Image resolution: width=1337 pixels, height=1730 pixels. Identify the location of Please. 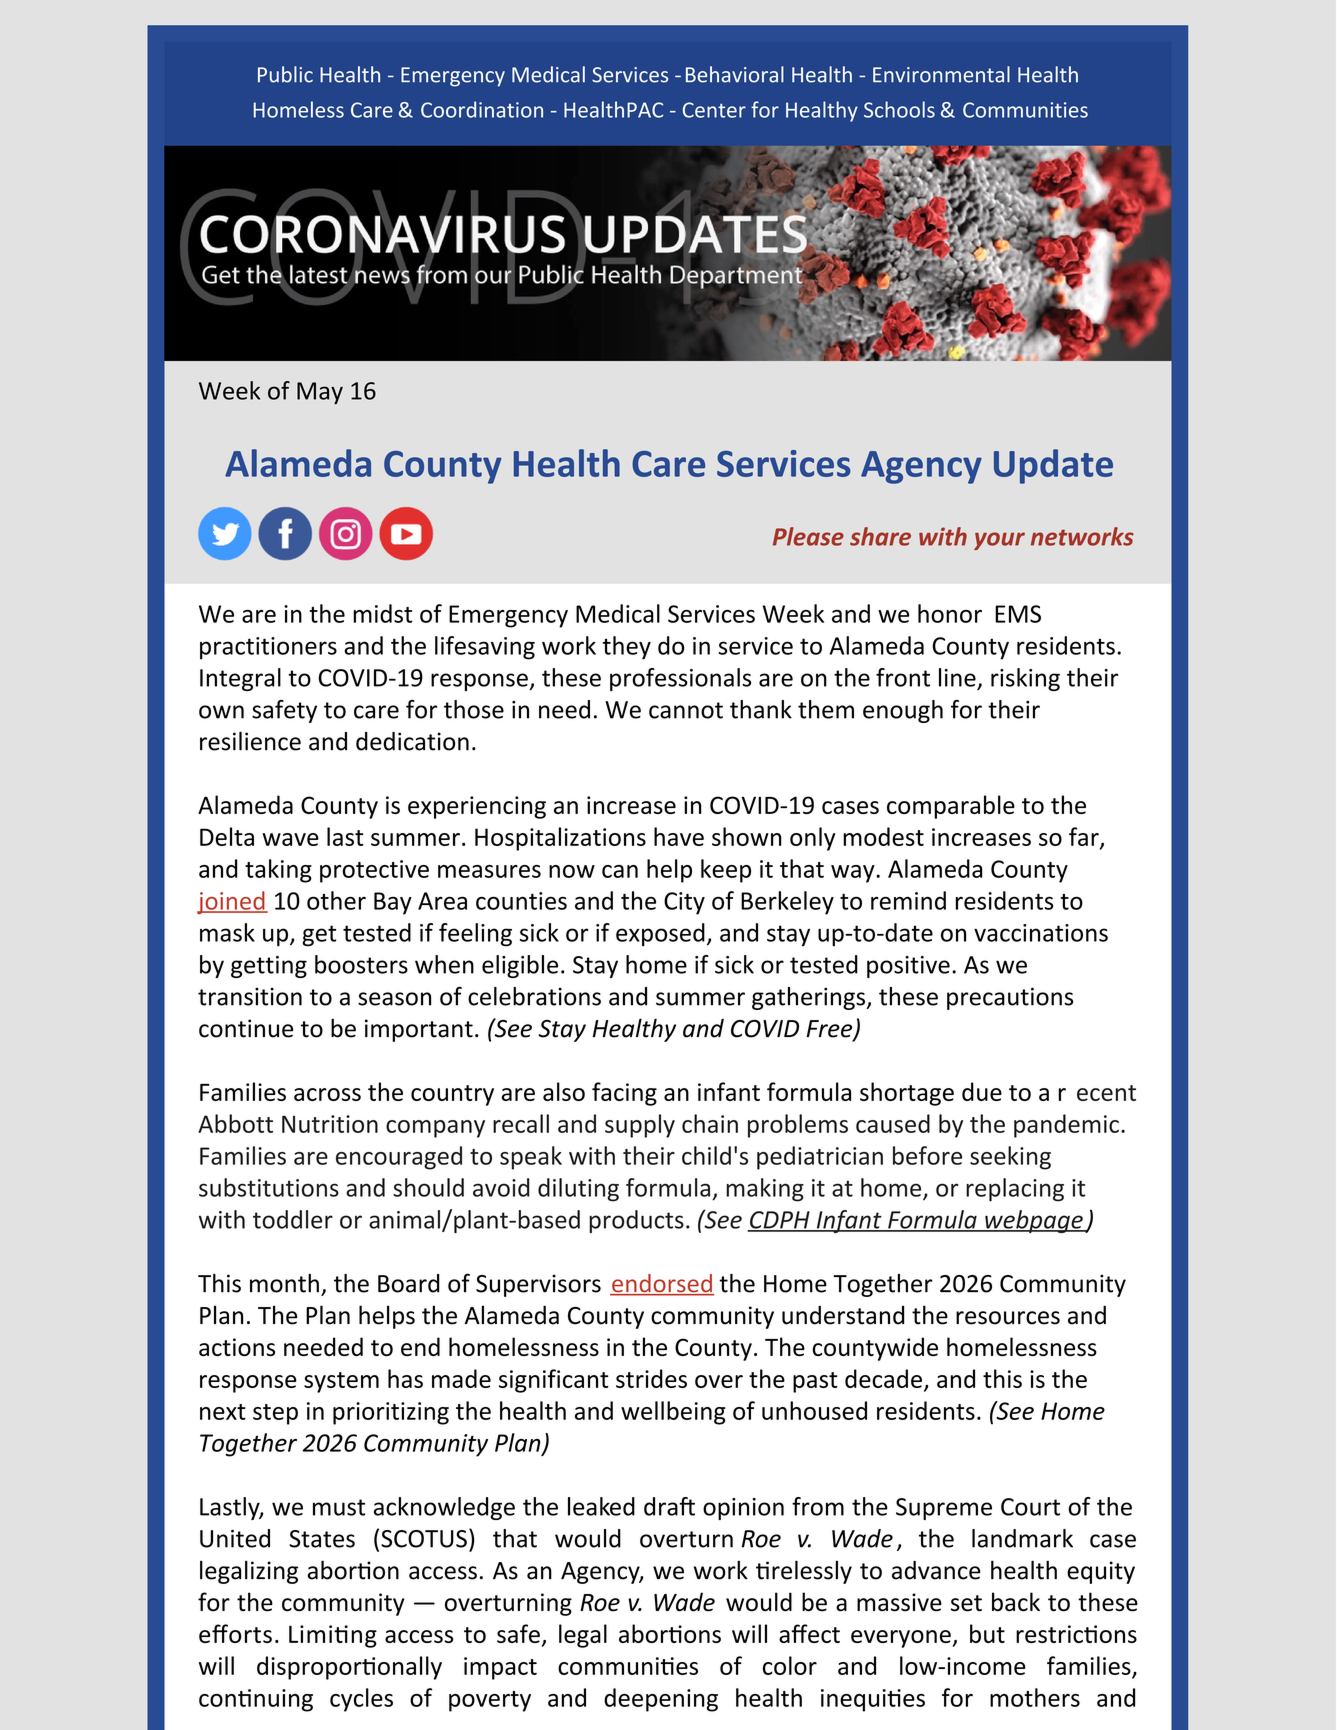
(808, 536).
